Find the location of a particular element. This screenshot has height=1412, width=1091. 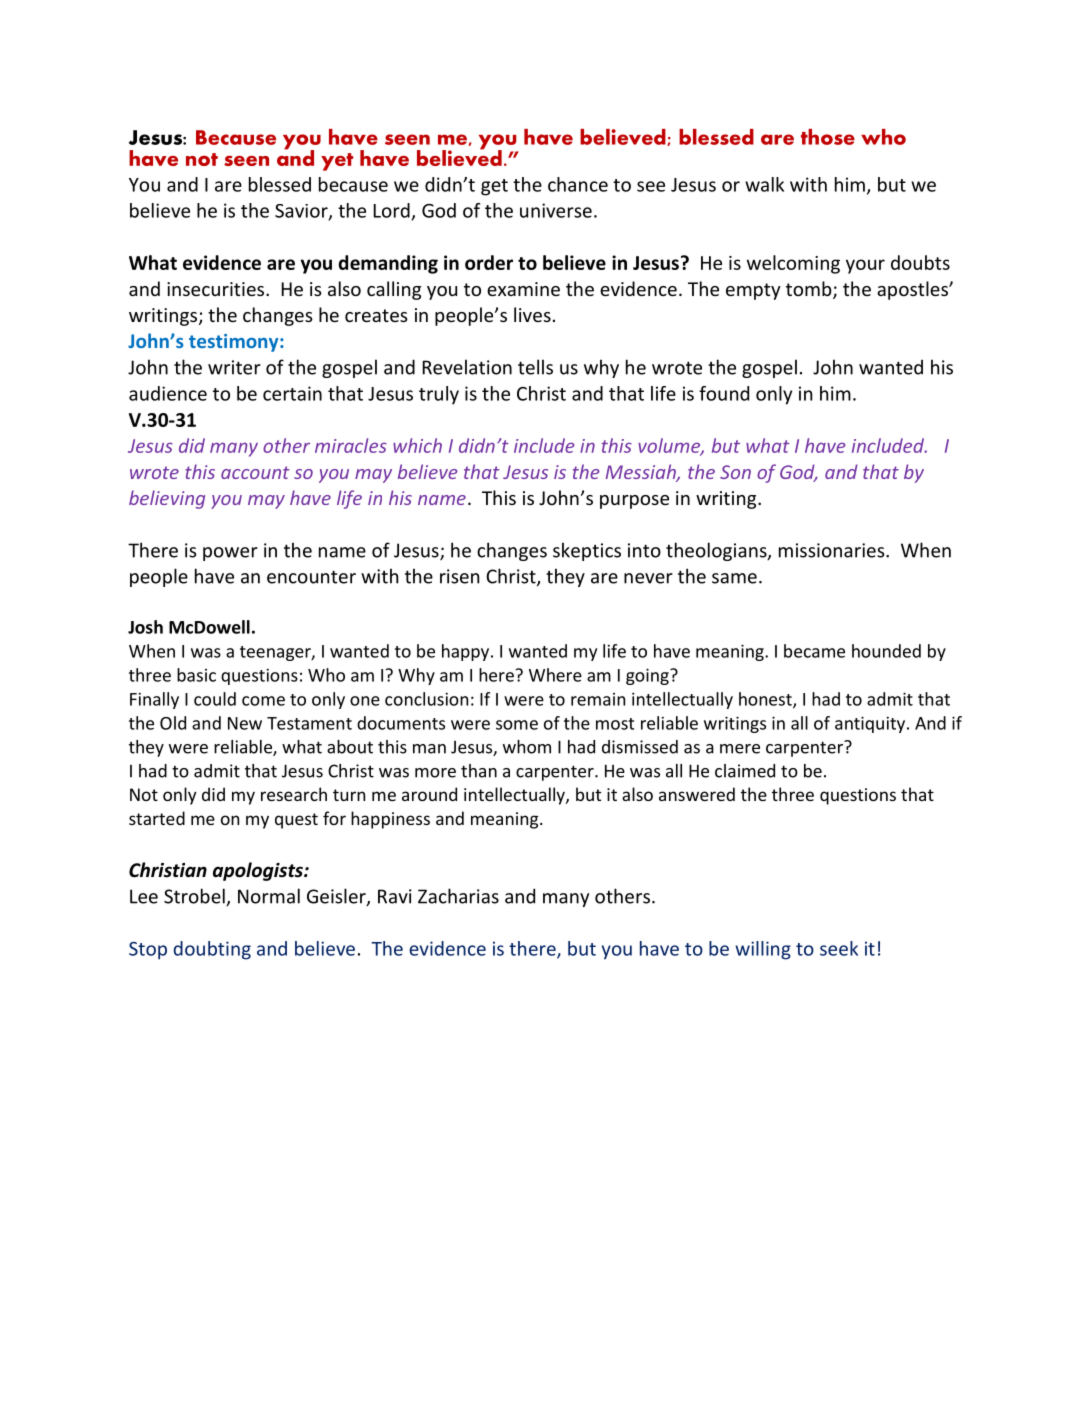

doubting is located at coordinates (212, 950).
